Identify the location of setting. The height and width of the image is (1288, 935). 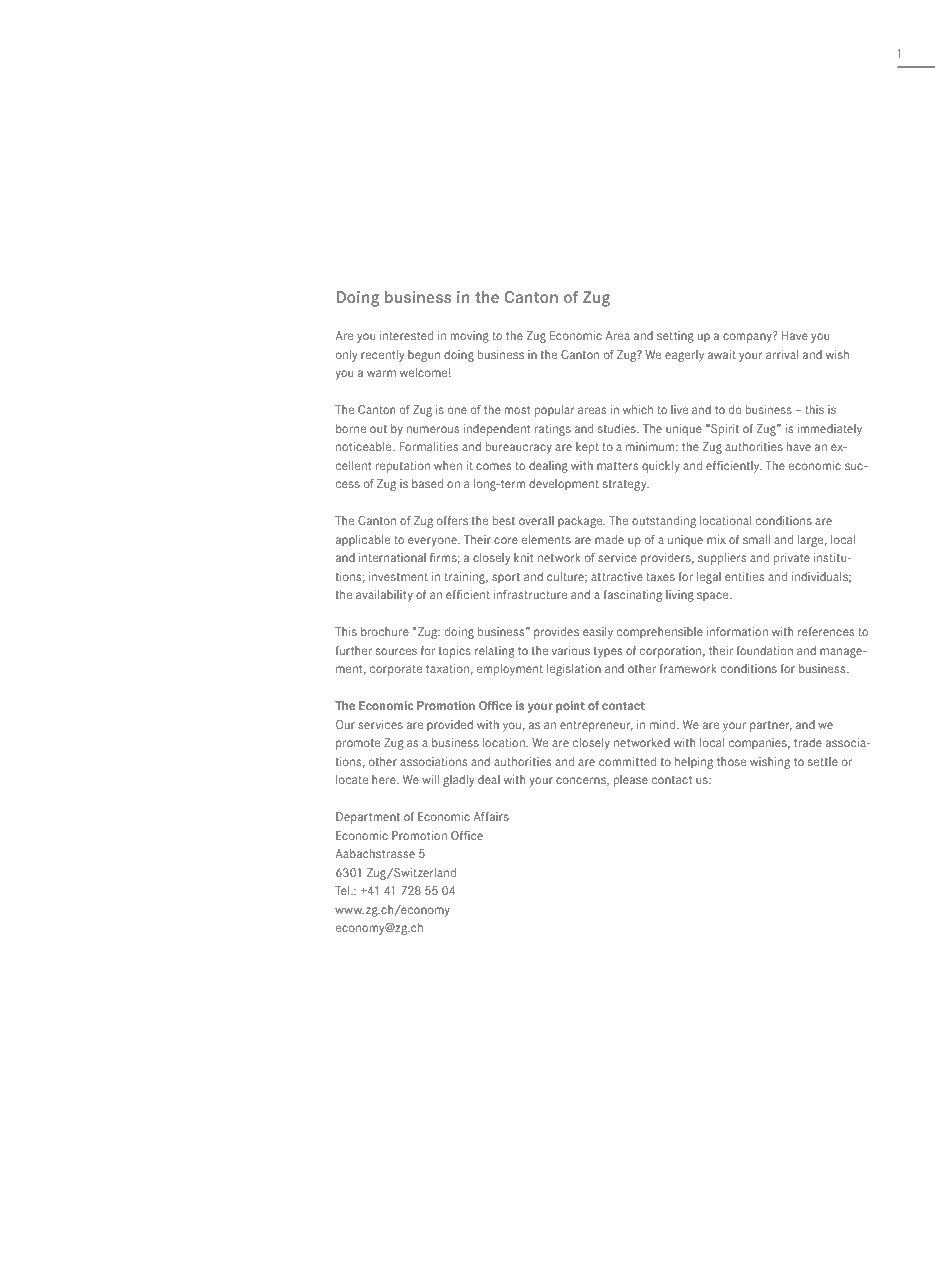
(675, 337).
